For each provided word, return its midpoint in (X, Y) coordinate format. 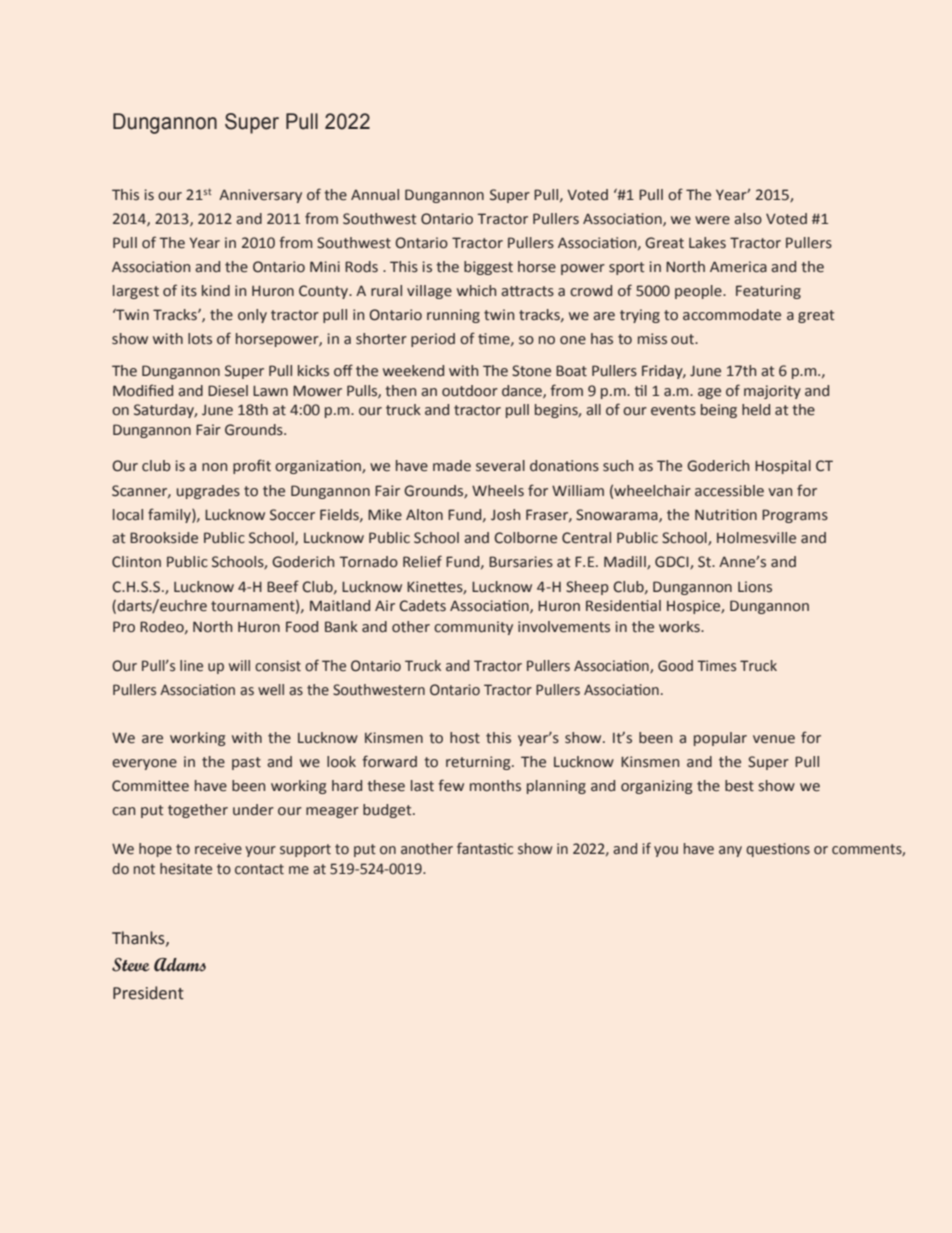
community (473, 628)
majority (772, 392)
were (712, 220)
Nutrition (726, 515)
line (191, 666)
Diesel (228, 391)
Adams (180, 965)
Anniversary (260, 196)
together (198, 811)
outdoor (470, 391)
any (730, 851)
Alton (424, 515)
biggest (488, 268)
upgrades (208, 492)
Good (675, 666)
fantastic (485, 848)
